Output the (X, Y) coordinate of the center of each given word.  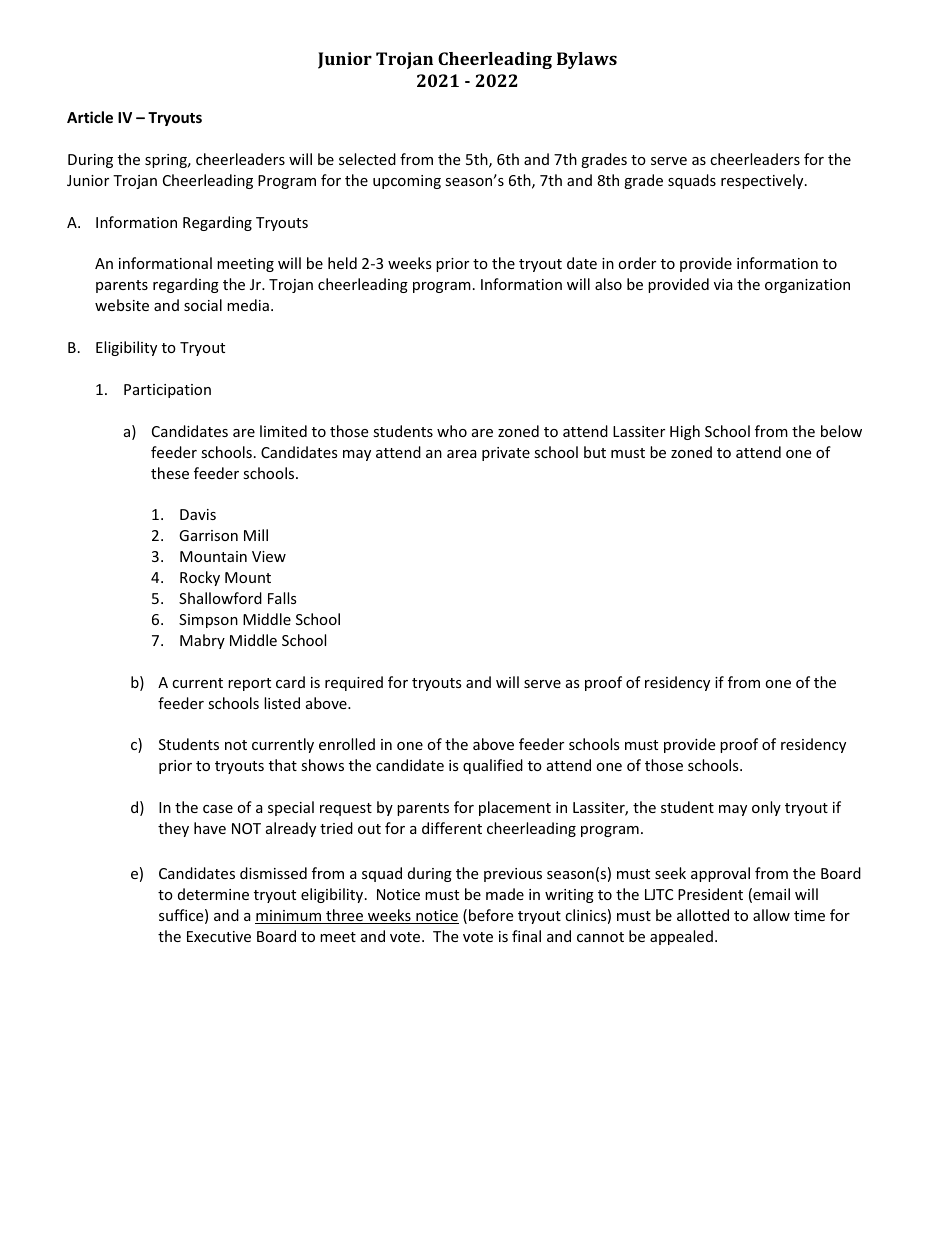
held (342, 263)
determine (213, 894)
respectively (763, 181)
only (766, 808)
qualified (493, 766)
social (203, 305)
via (723, 284)
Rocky (200, 578)
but (595, 452)
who (452, 431)
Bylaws (587, 60)
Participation (167, 391)
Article (90, 117)
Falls (282, 598)
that (283, 765)
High (685, 432)
